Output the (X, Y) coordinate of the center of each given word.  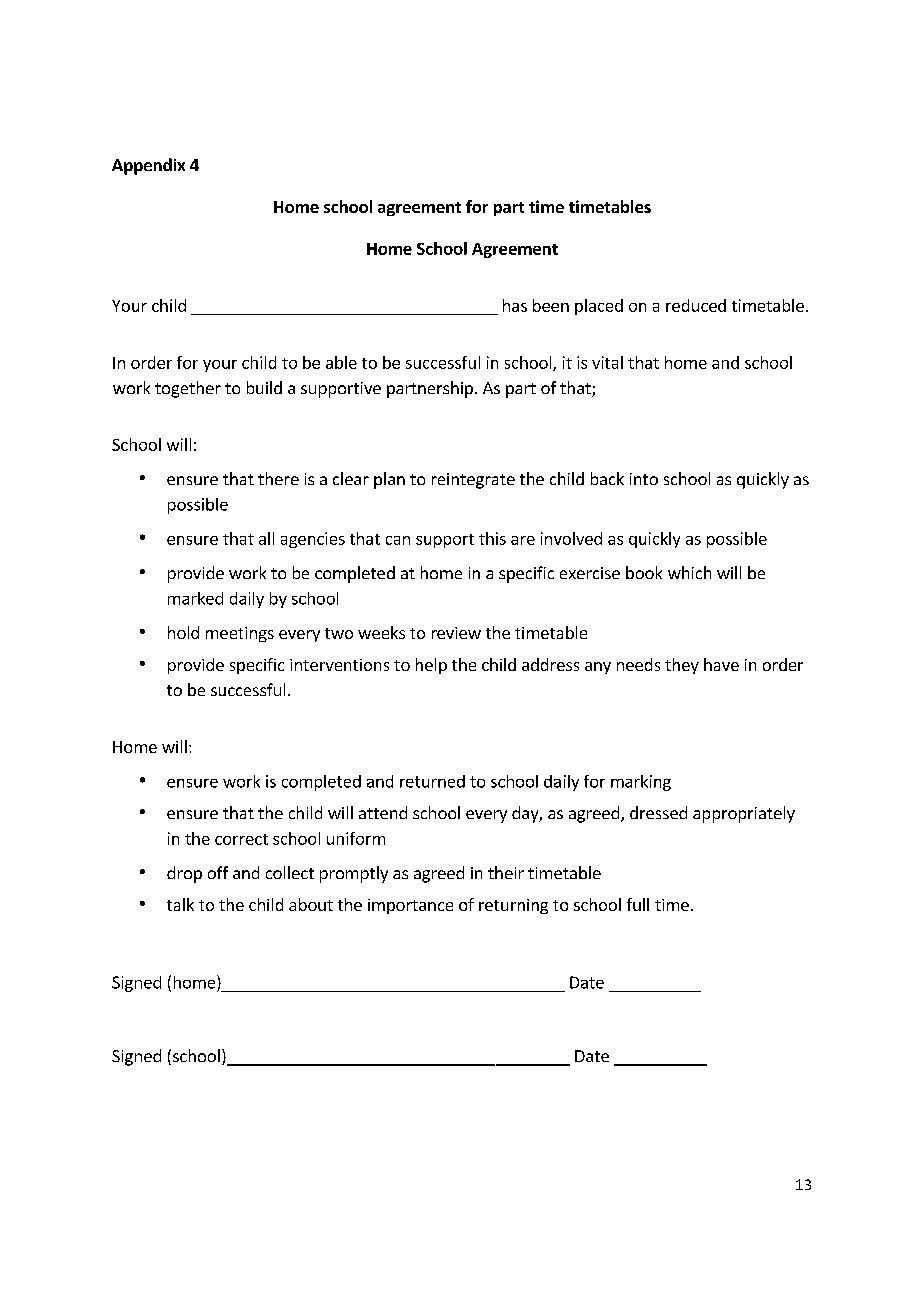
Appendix (148, 166)
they (682, 666)
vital (607, 362)
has (515, 305)
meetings (240, 634)
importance (410, 906)
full (638, 904)
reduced (696, 305)
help (431, 666)
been (551, 305)
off (218, 872)
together (188, 389)
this (492, 538)
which (689, 572)
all (266, 538)
